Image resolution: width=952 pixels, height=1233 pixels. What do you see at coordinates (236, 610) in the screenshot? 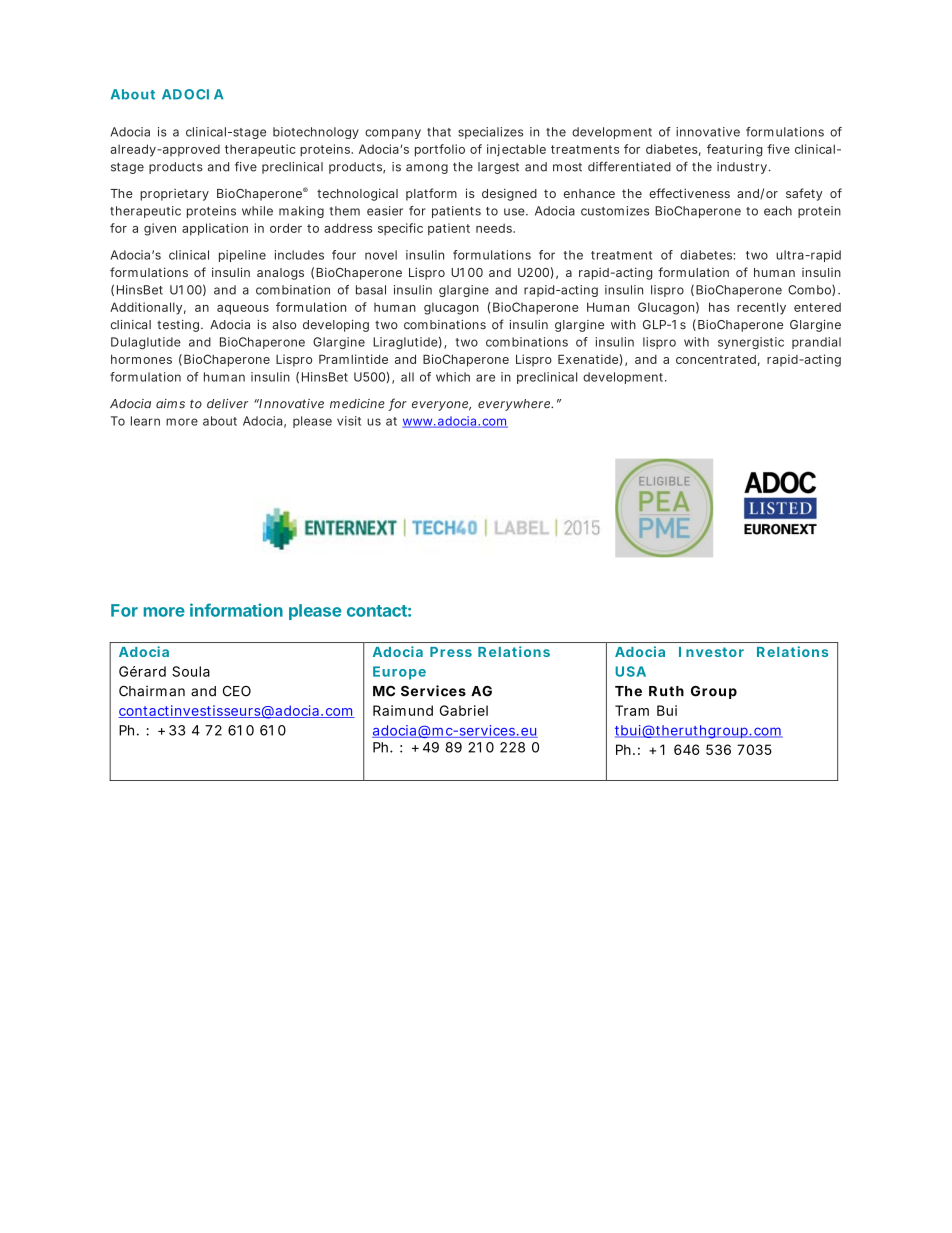
I see `information` at bounding box center [236, 610].
